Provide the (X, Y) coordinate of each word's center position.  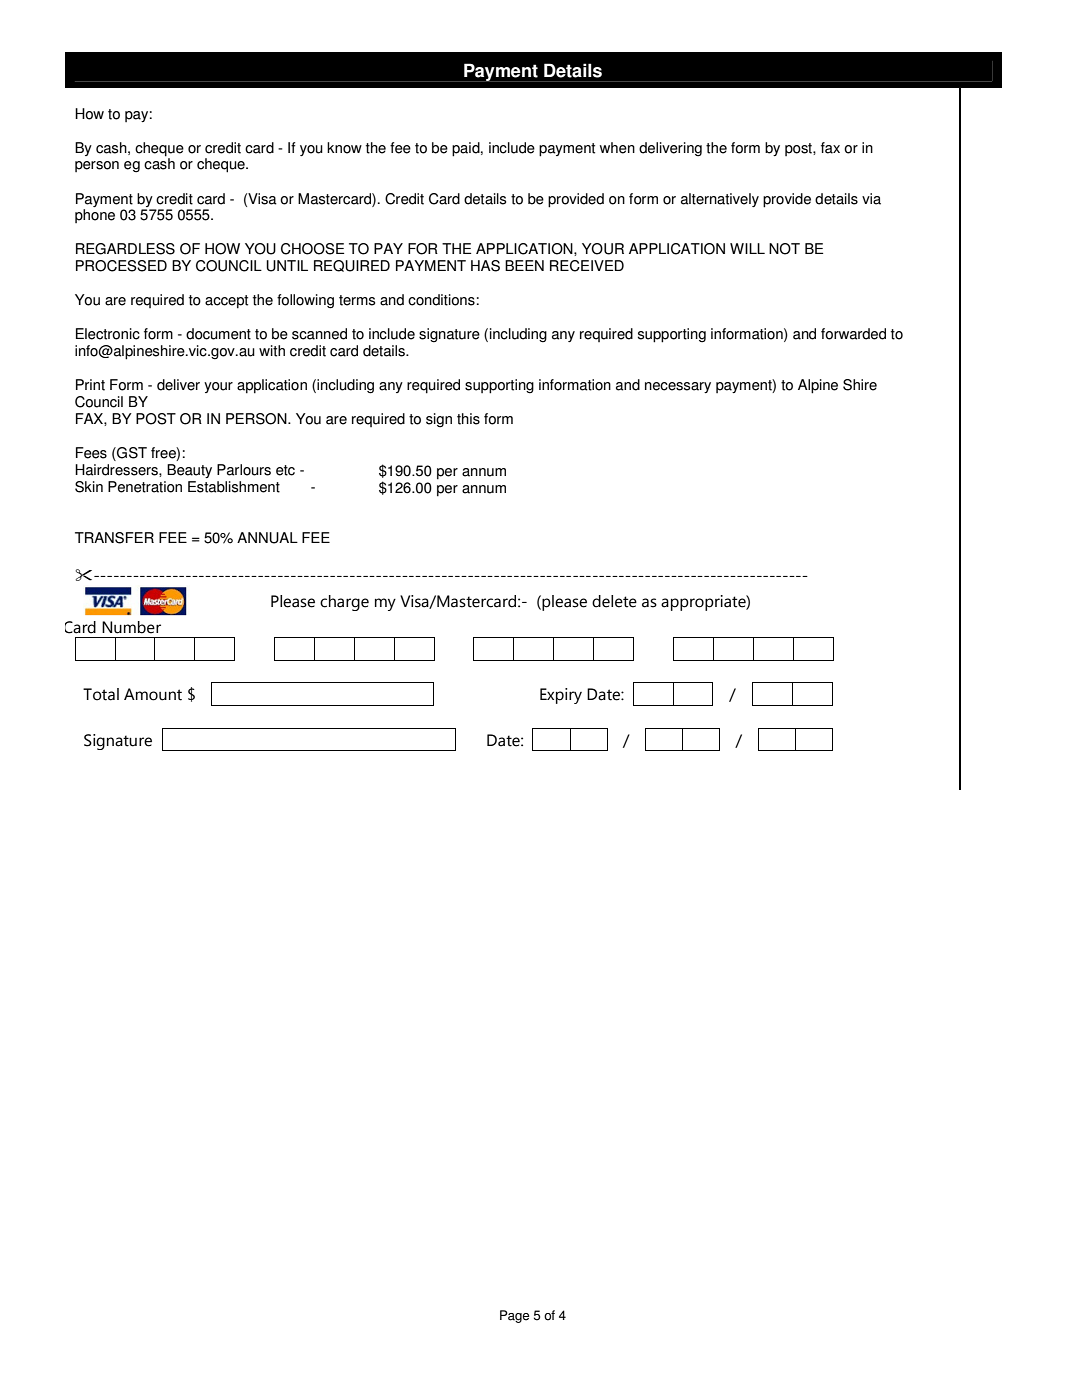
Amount (153, 694)
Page (514, 1316)
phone (95, 216)
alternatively (720, 200)
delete (614, 601)
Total (101, 694)
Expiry (561, 696)
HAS (485, 266)
